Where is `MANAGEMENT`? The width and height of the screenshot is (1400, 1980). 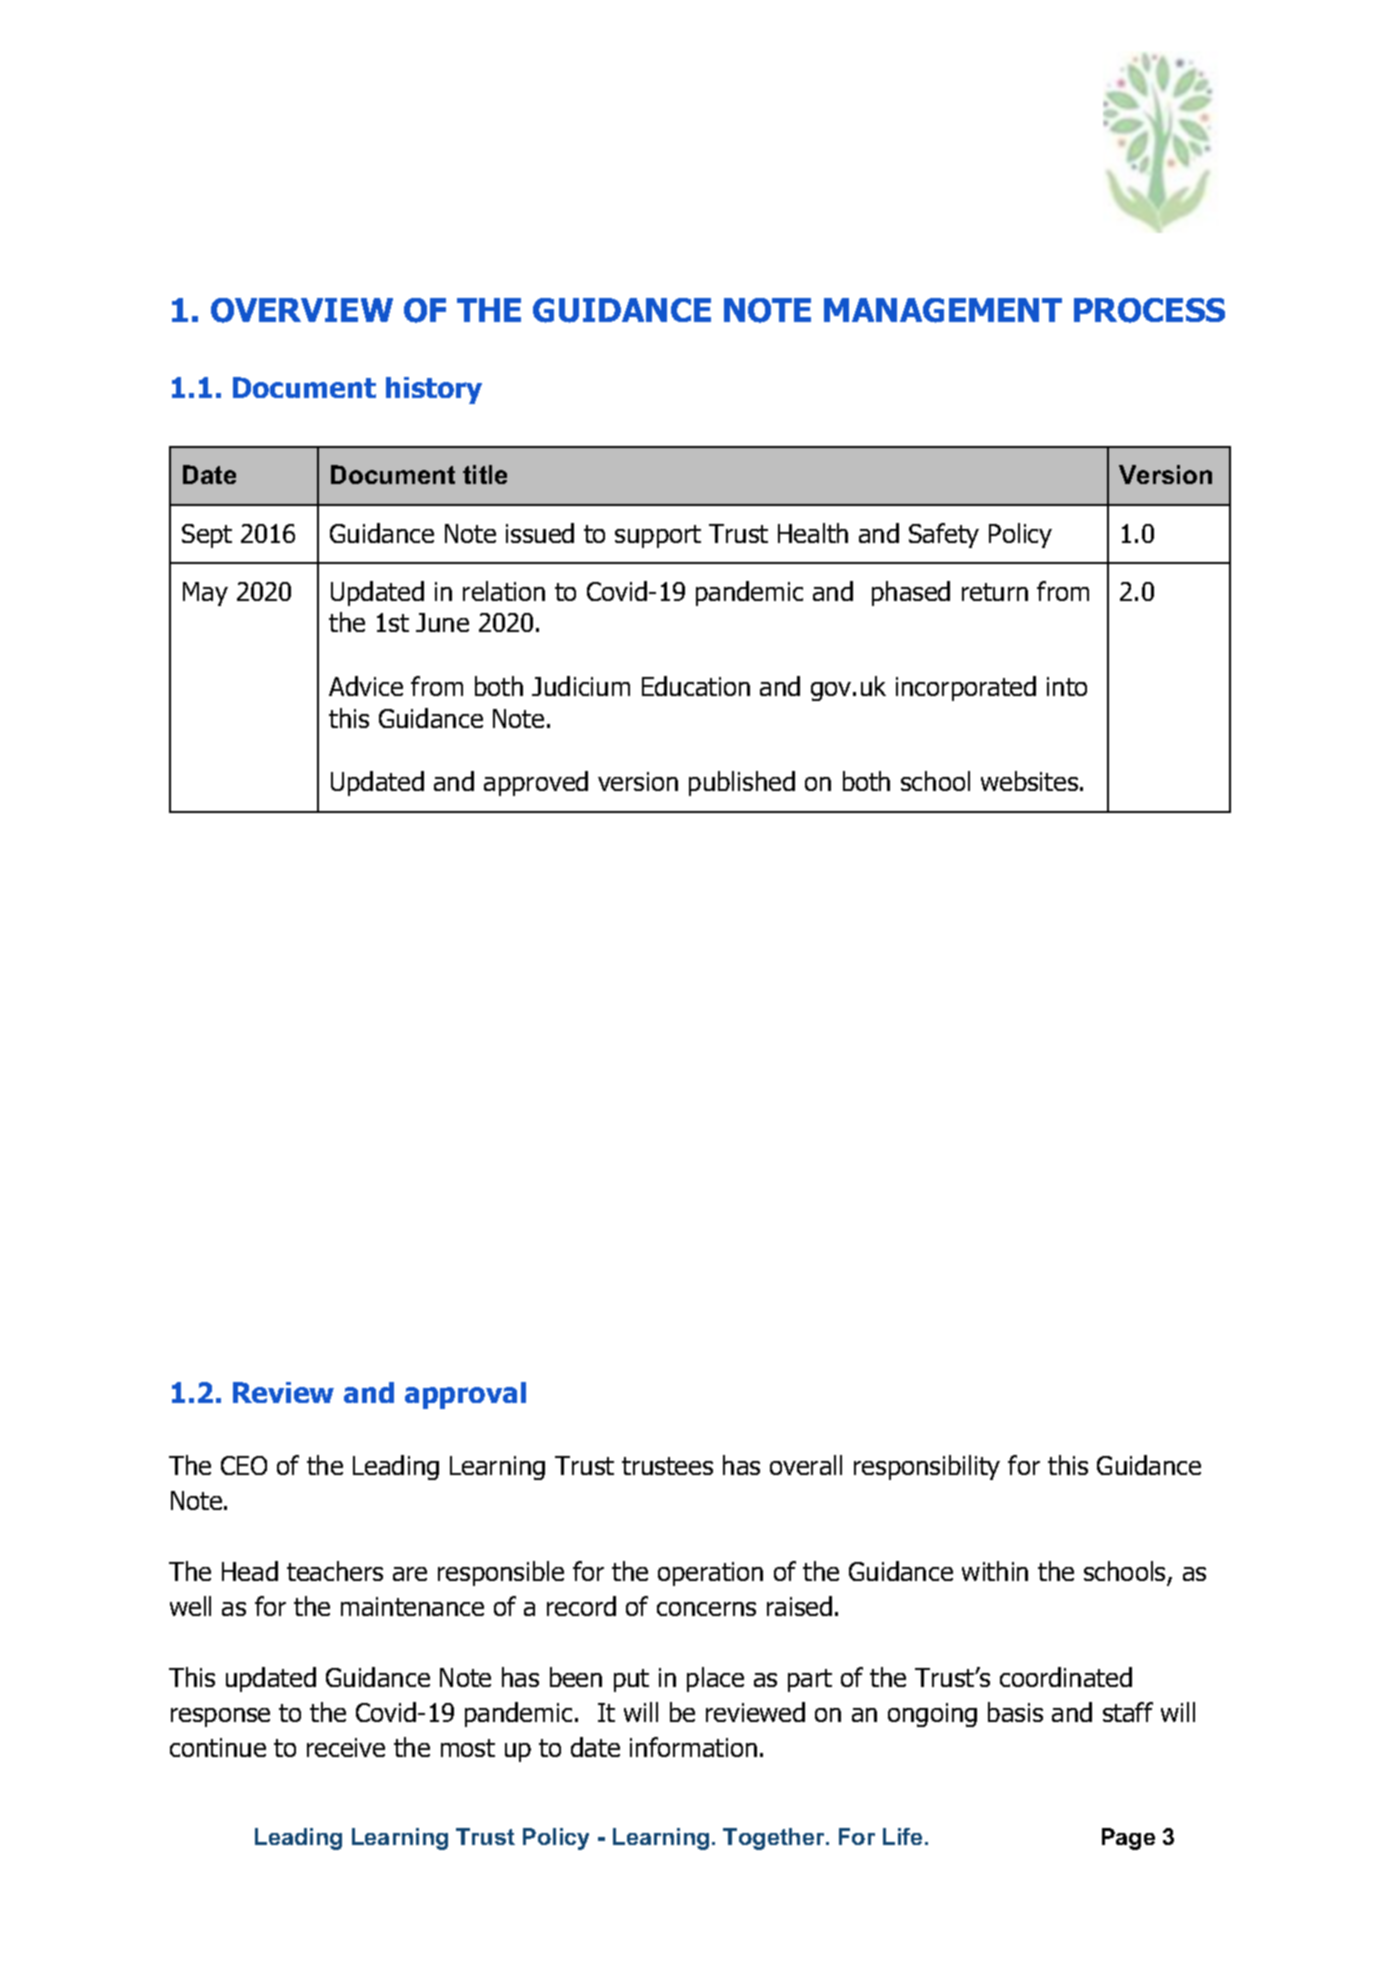
MANAGEMENT is located at coordinates (943, 310).
